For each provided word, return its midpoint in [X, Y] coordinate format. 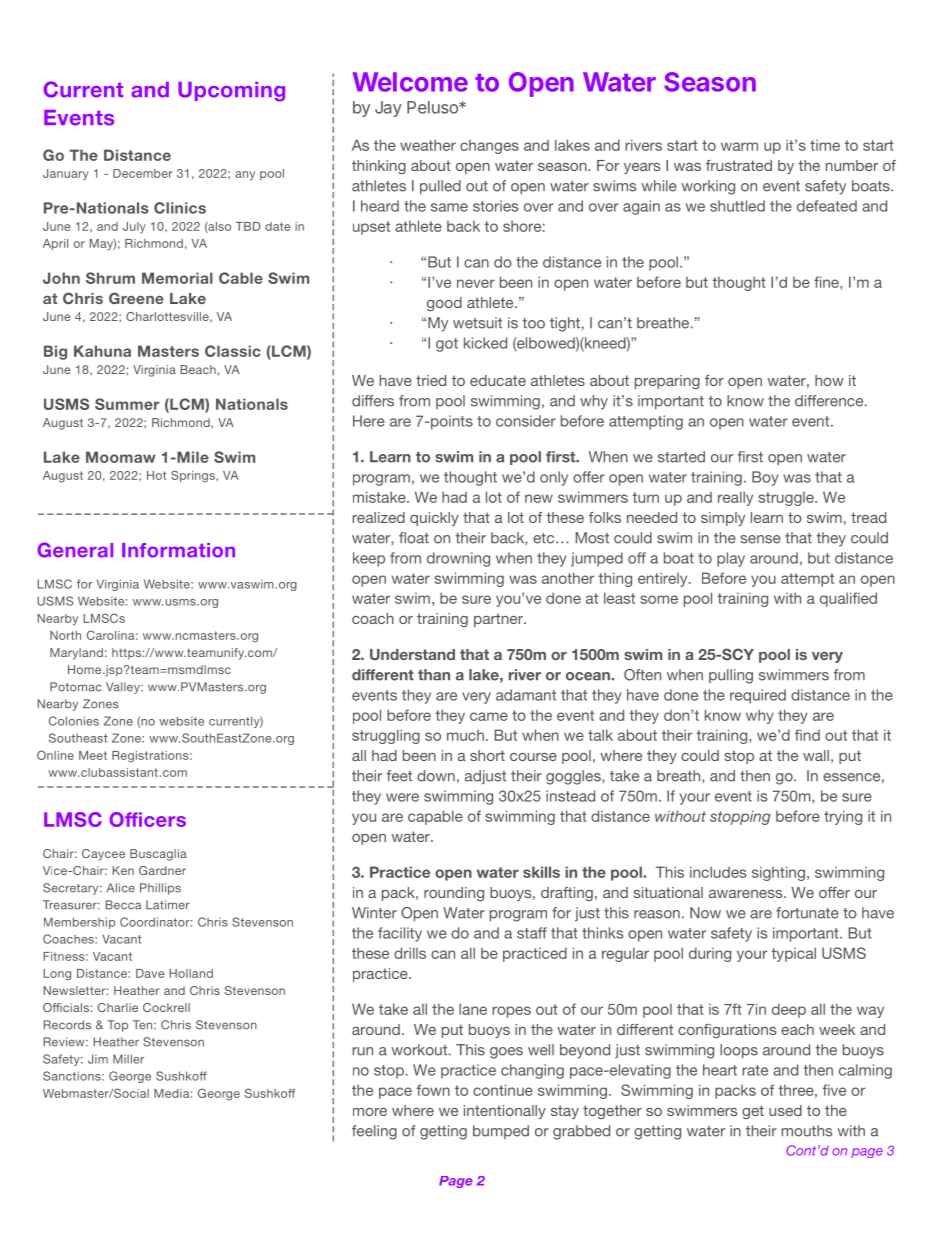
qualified [848, 599]
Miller [128, 1059]
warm [739, 146]
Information [178, 550]
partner [499, 620]
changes [489, 147]
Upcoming [231, 92]
